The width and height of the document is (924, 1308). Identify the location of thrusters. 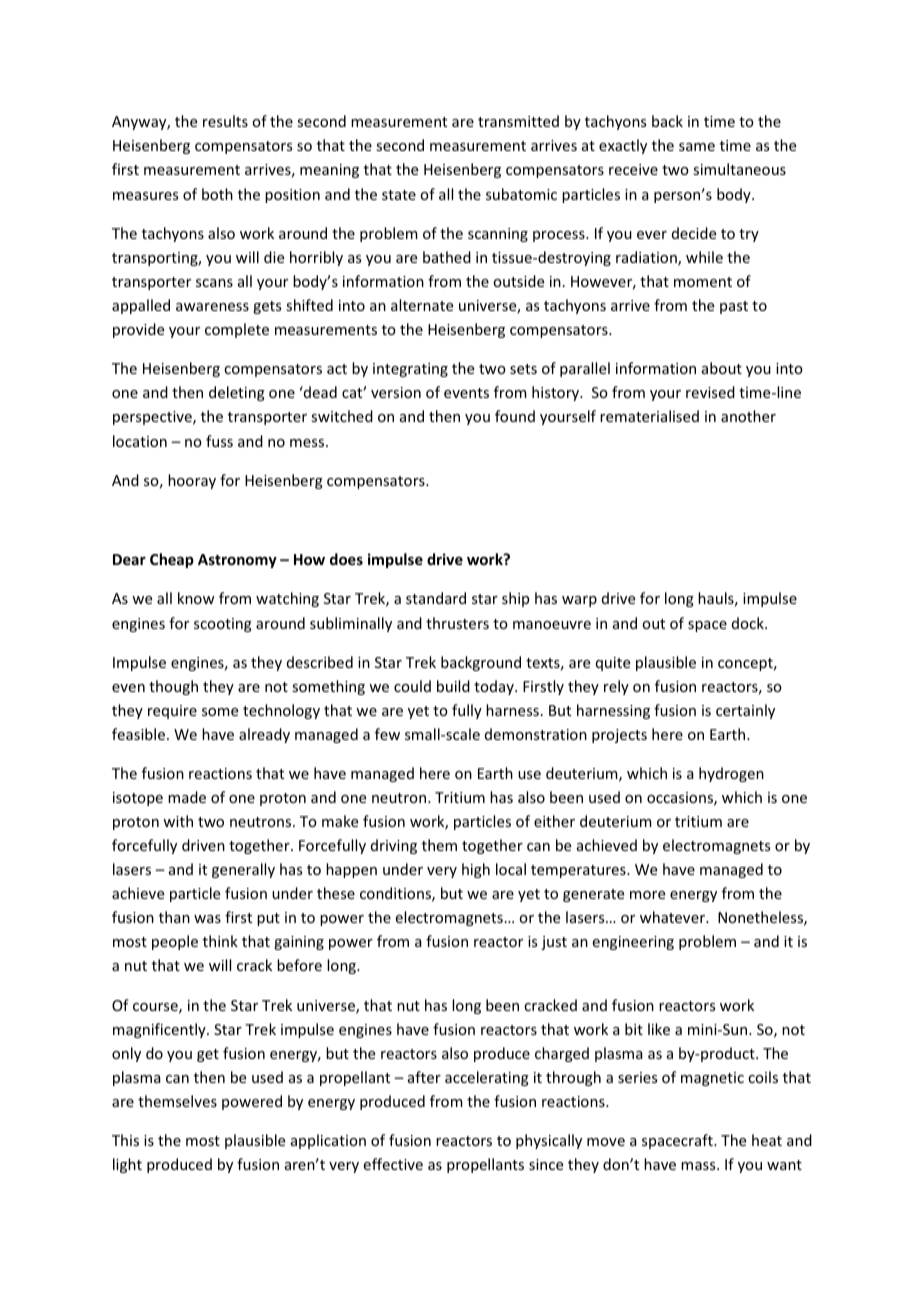
(457, 623).
